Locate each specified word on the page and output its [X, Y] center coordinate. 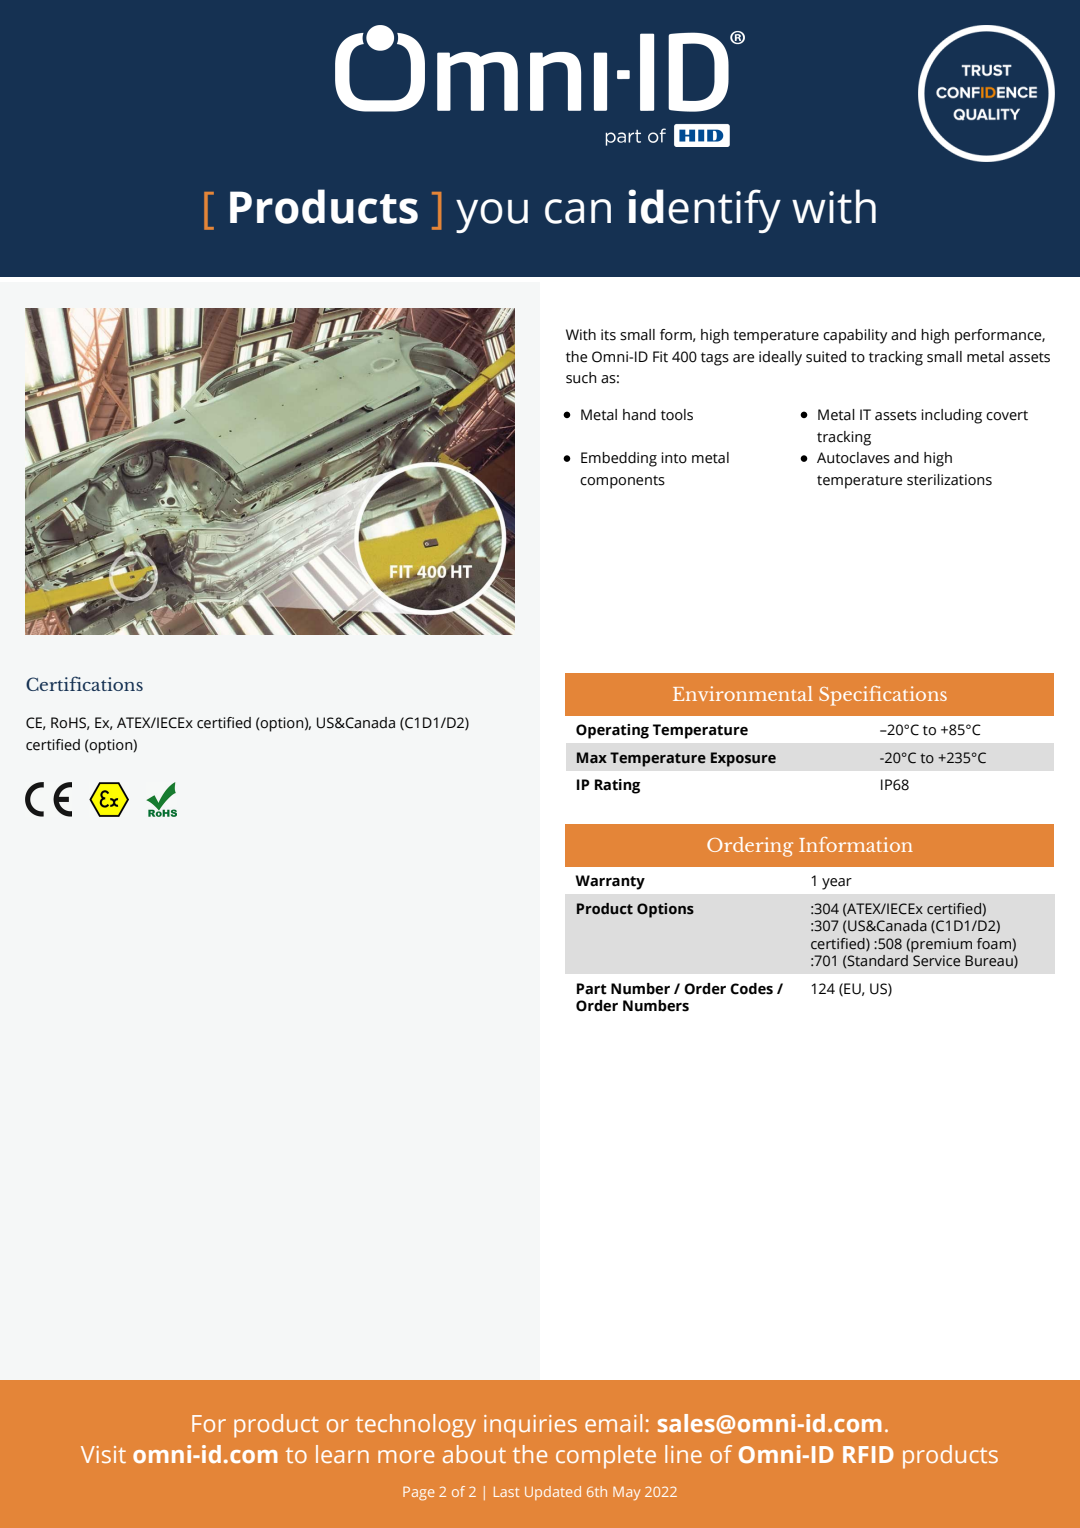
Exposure [743, 759]
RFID [868, 1454]
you [492, 216]
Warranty [610, 882]
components [622, 482]
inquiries [530, 1426]
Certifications [84, 683]
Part [592, 989]
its [608, 335]
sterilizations [949, 480]
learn [342, 1454]
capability [855, 336]
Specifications [883, 696]
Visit [103, 1454]
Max [592, 758]
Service [936, 961]
